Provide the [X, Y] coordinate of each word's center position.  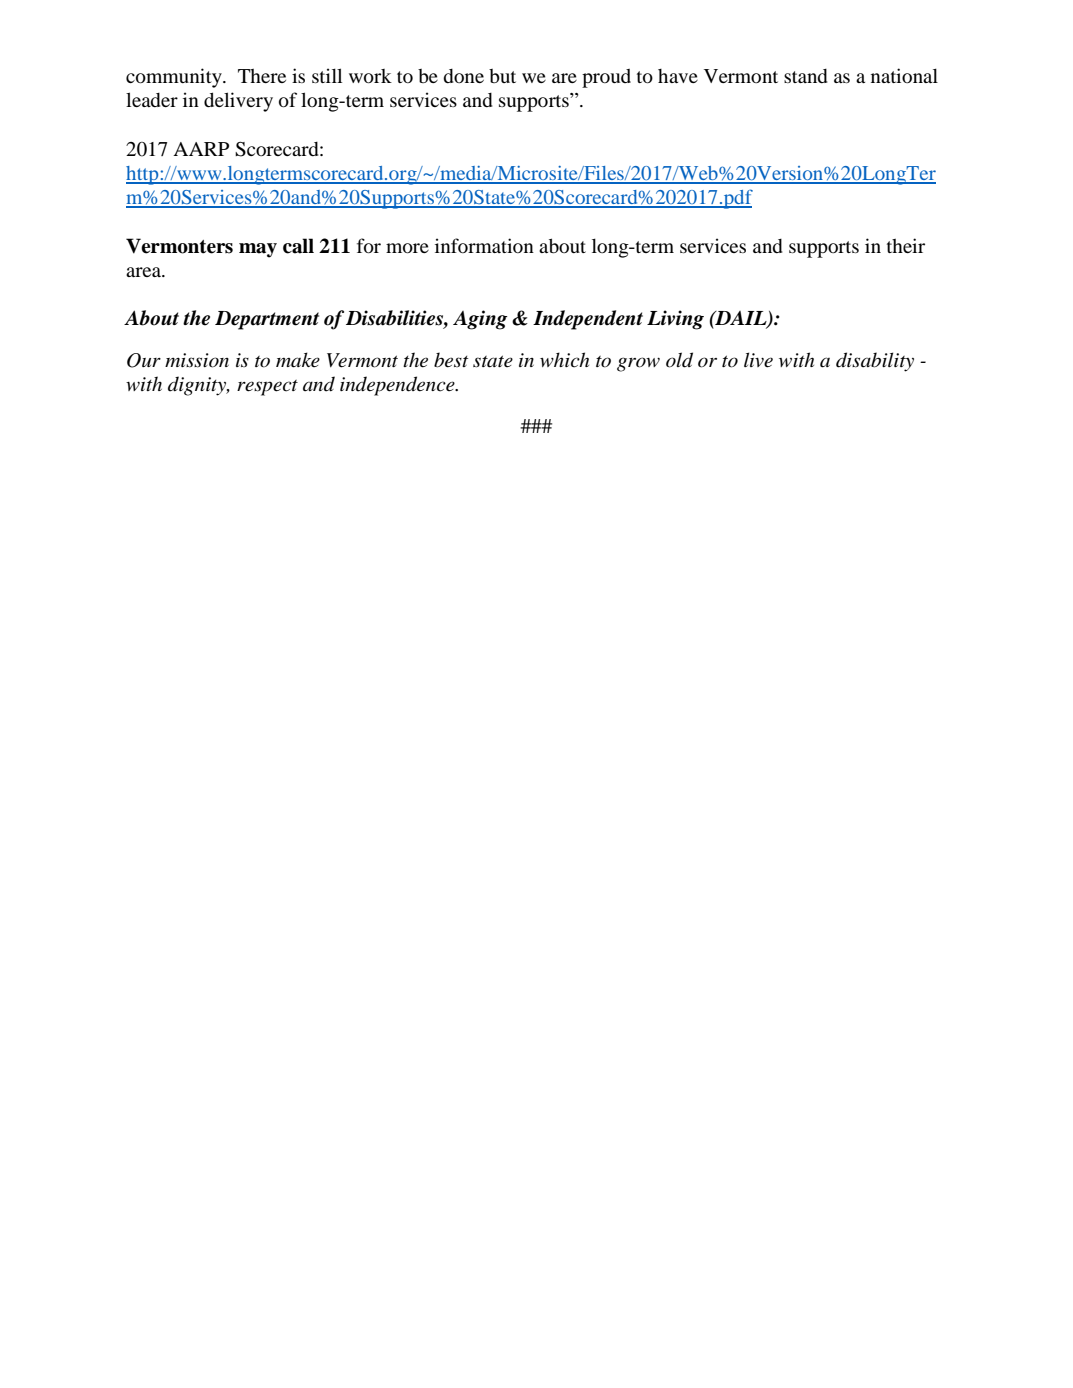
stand [805, 76]
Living [675, 320]
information [484, 245]
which [564, 360]
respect [267, 388]
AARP [201, 149]
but [502, 76]
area [144, 272]
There [262, 76]
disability [875, 362]
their [906, 245]
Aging [480, 320]
